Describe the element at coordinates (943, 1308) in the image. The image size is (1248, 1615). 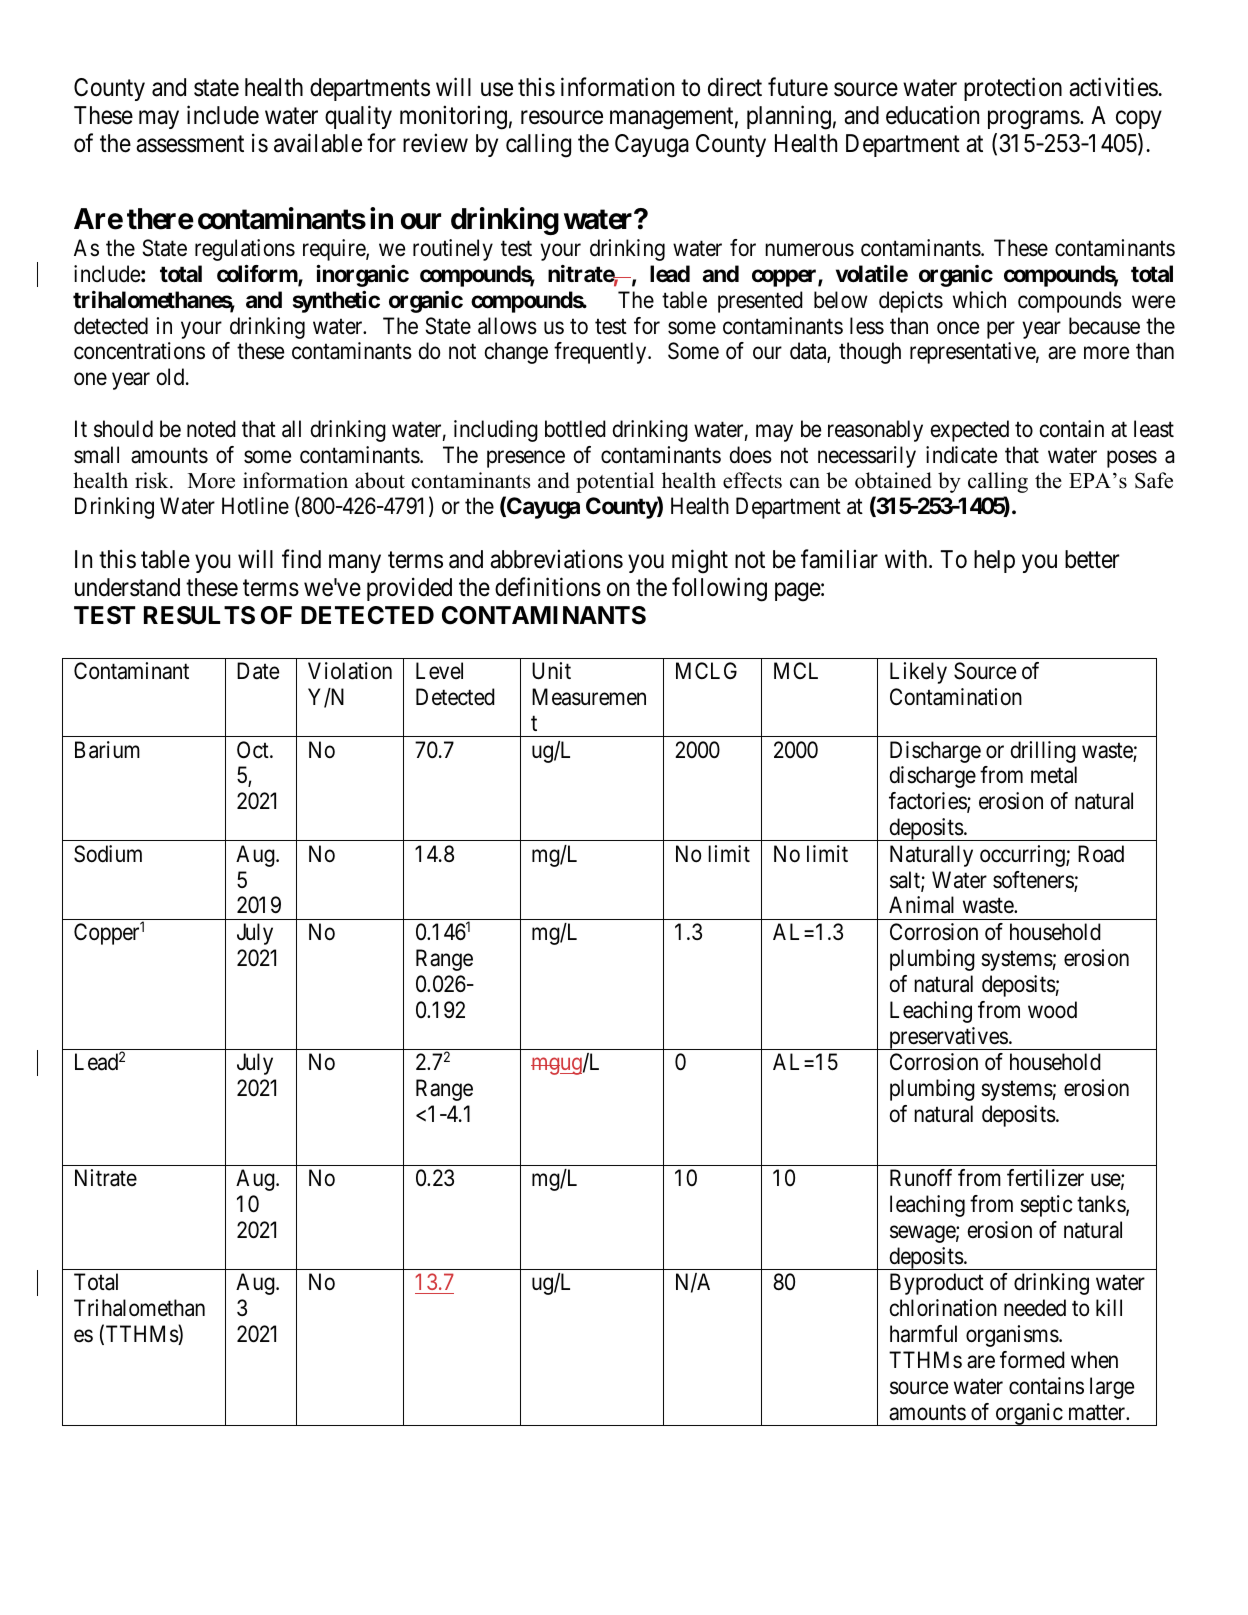
I see `chlorination` at that location.
